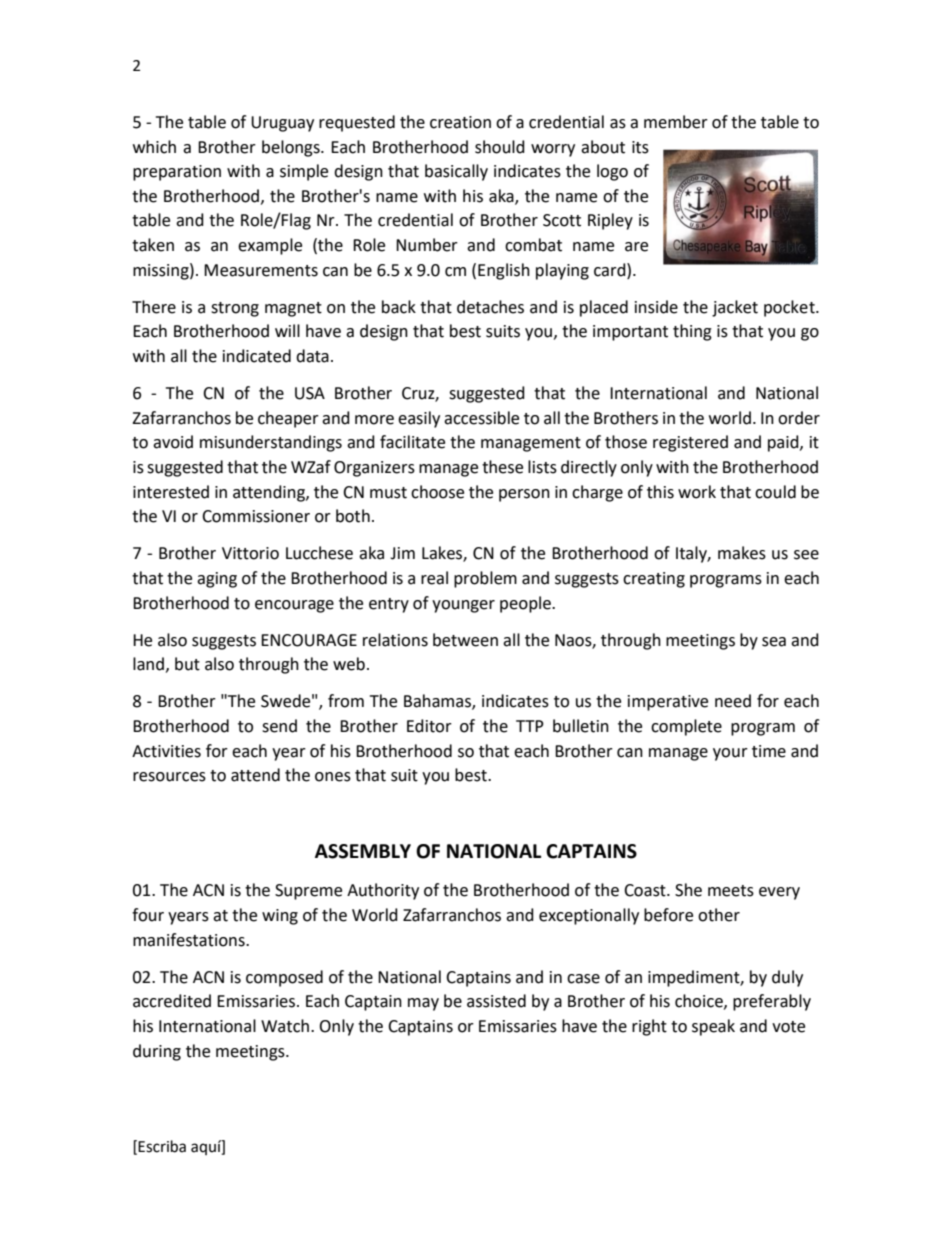  What do you see at coordinates (676, 122) in the screenshot?
I see `member` at bounding box center [676, 122].
